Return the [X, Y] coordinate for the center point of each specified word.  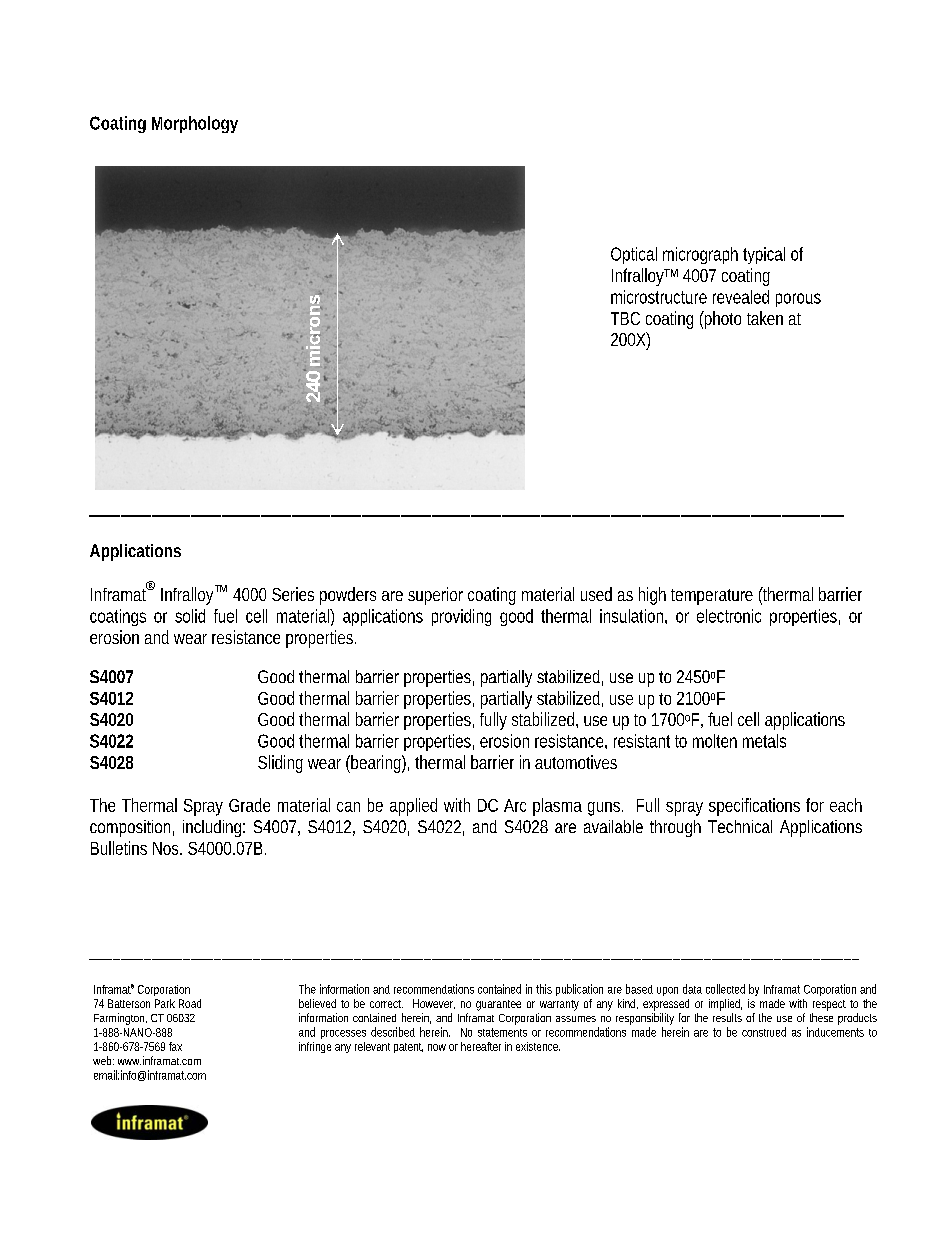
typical [764, 255]
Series [293, 594]
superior [435, 596]
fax [175, 1046]
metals [764, 741]
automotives [576, 762]
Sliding [280, 764]
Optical [634, 255]
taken [765, 318]
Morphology [195, 124]
